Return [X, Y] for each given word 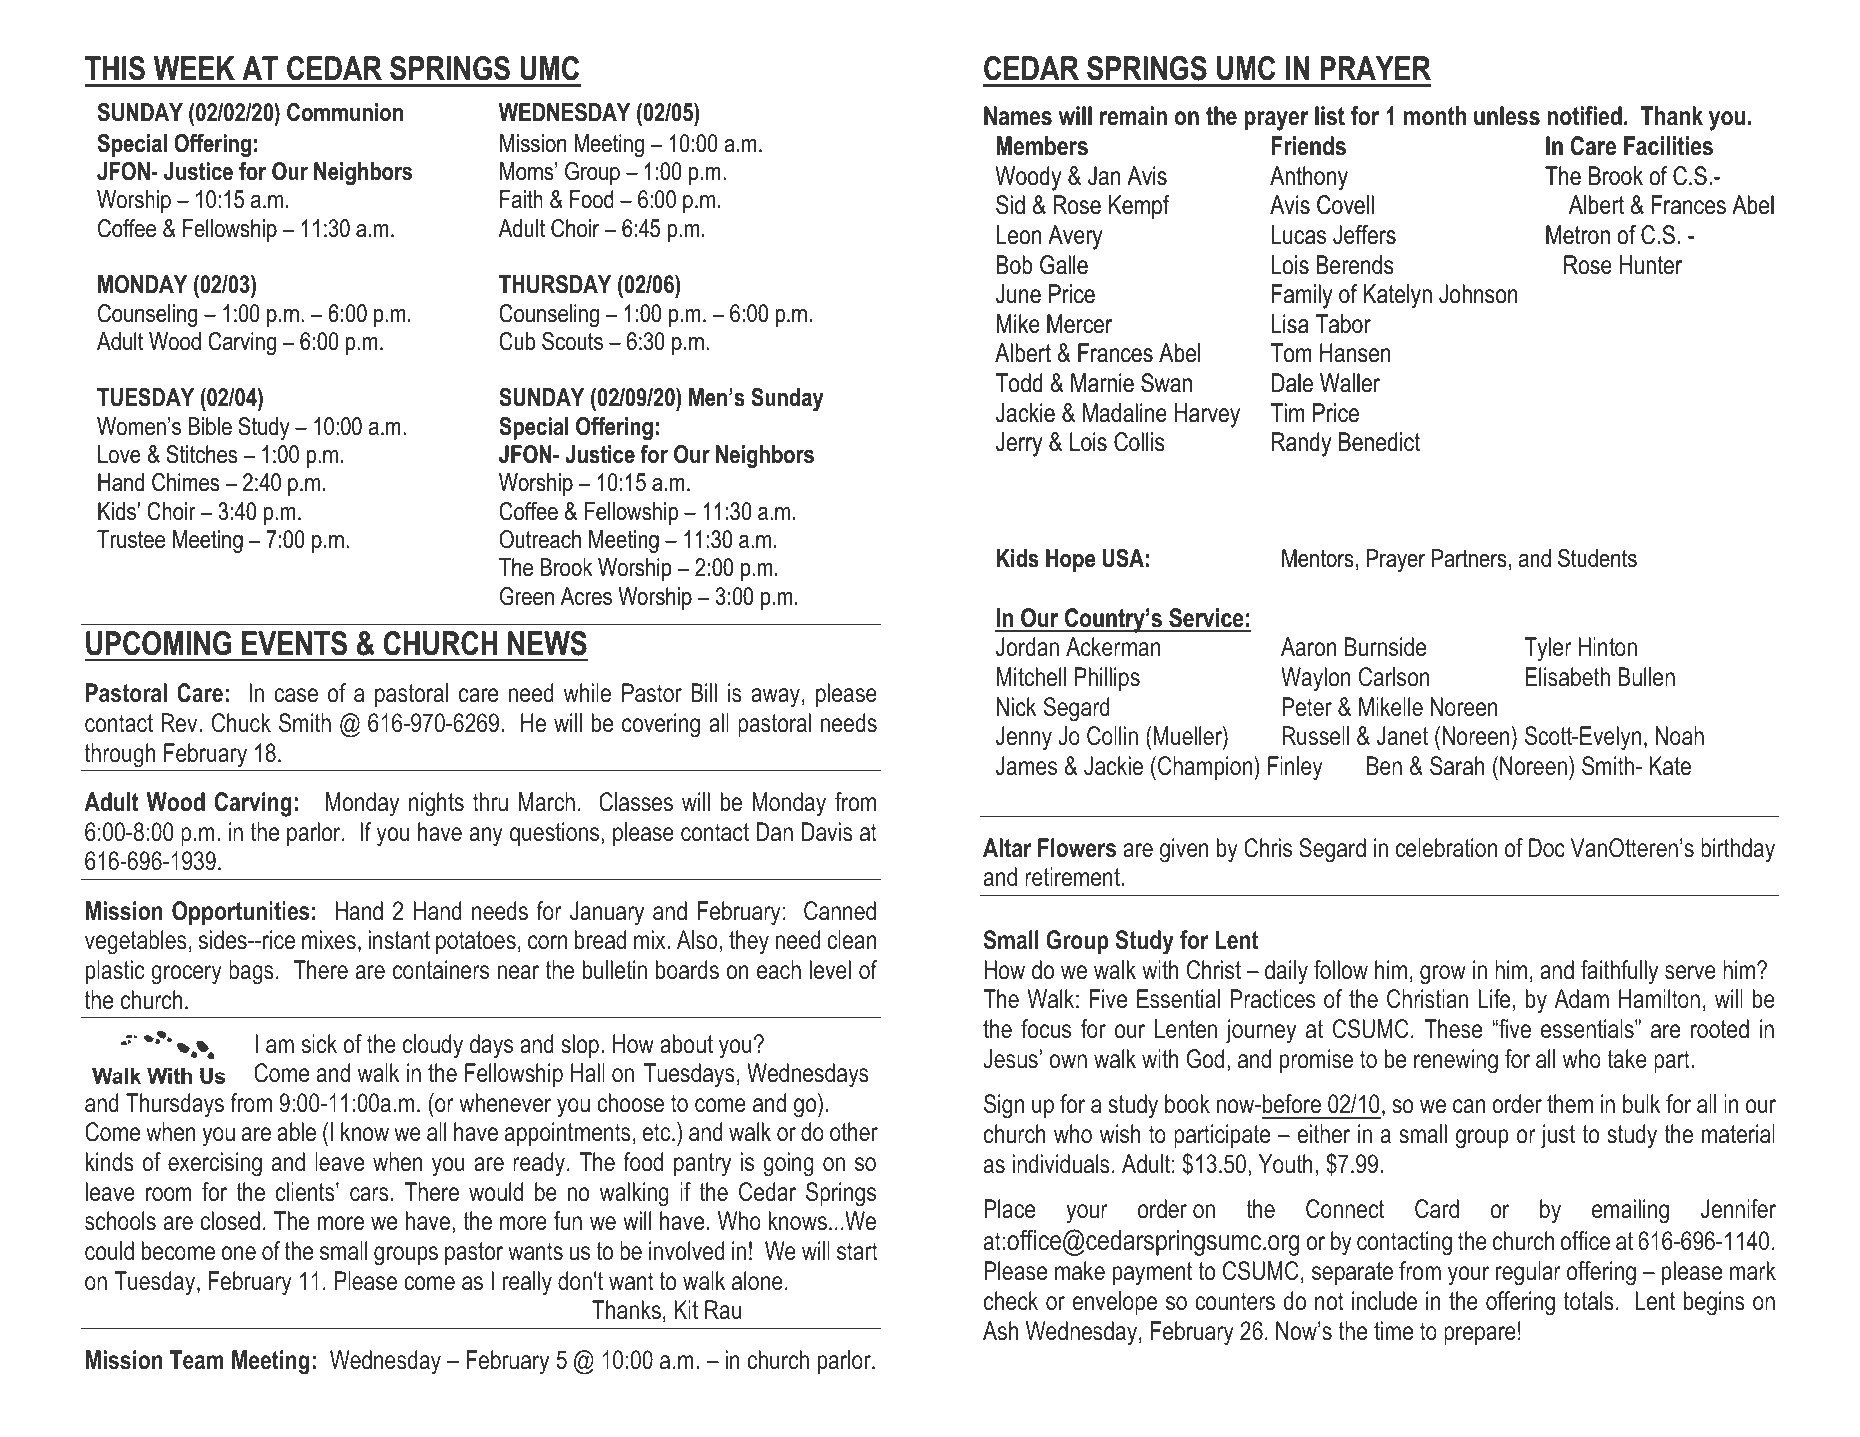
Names [1018, 116]
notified [1584, 116]
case [296, 695]
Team [197, 1360]
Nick [1017, 707]
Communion [345, 112]
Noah [1680, 736]
